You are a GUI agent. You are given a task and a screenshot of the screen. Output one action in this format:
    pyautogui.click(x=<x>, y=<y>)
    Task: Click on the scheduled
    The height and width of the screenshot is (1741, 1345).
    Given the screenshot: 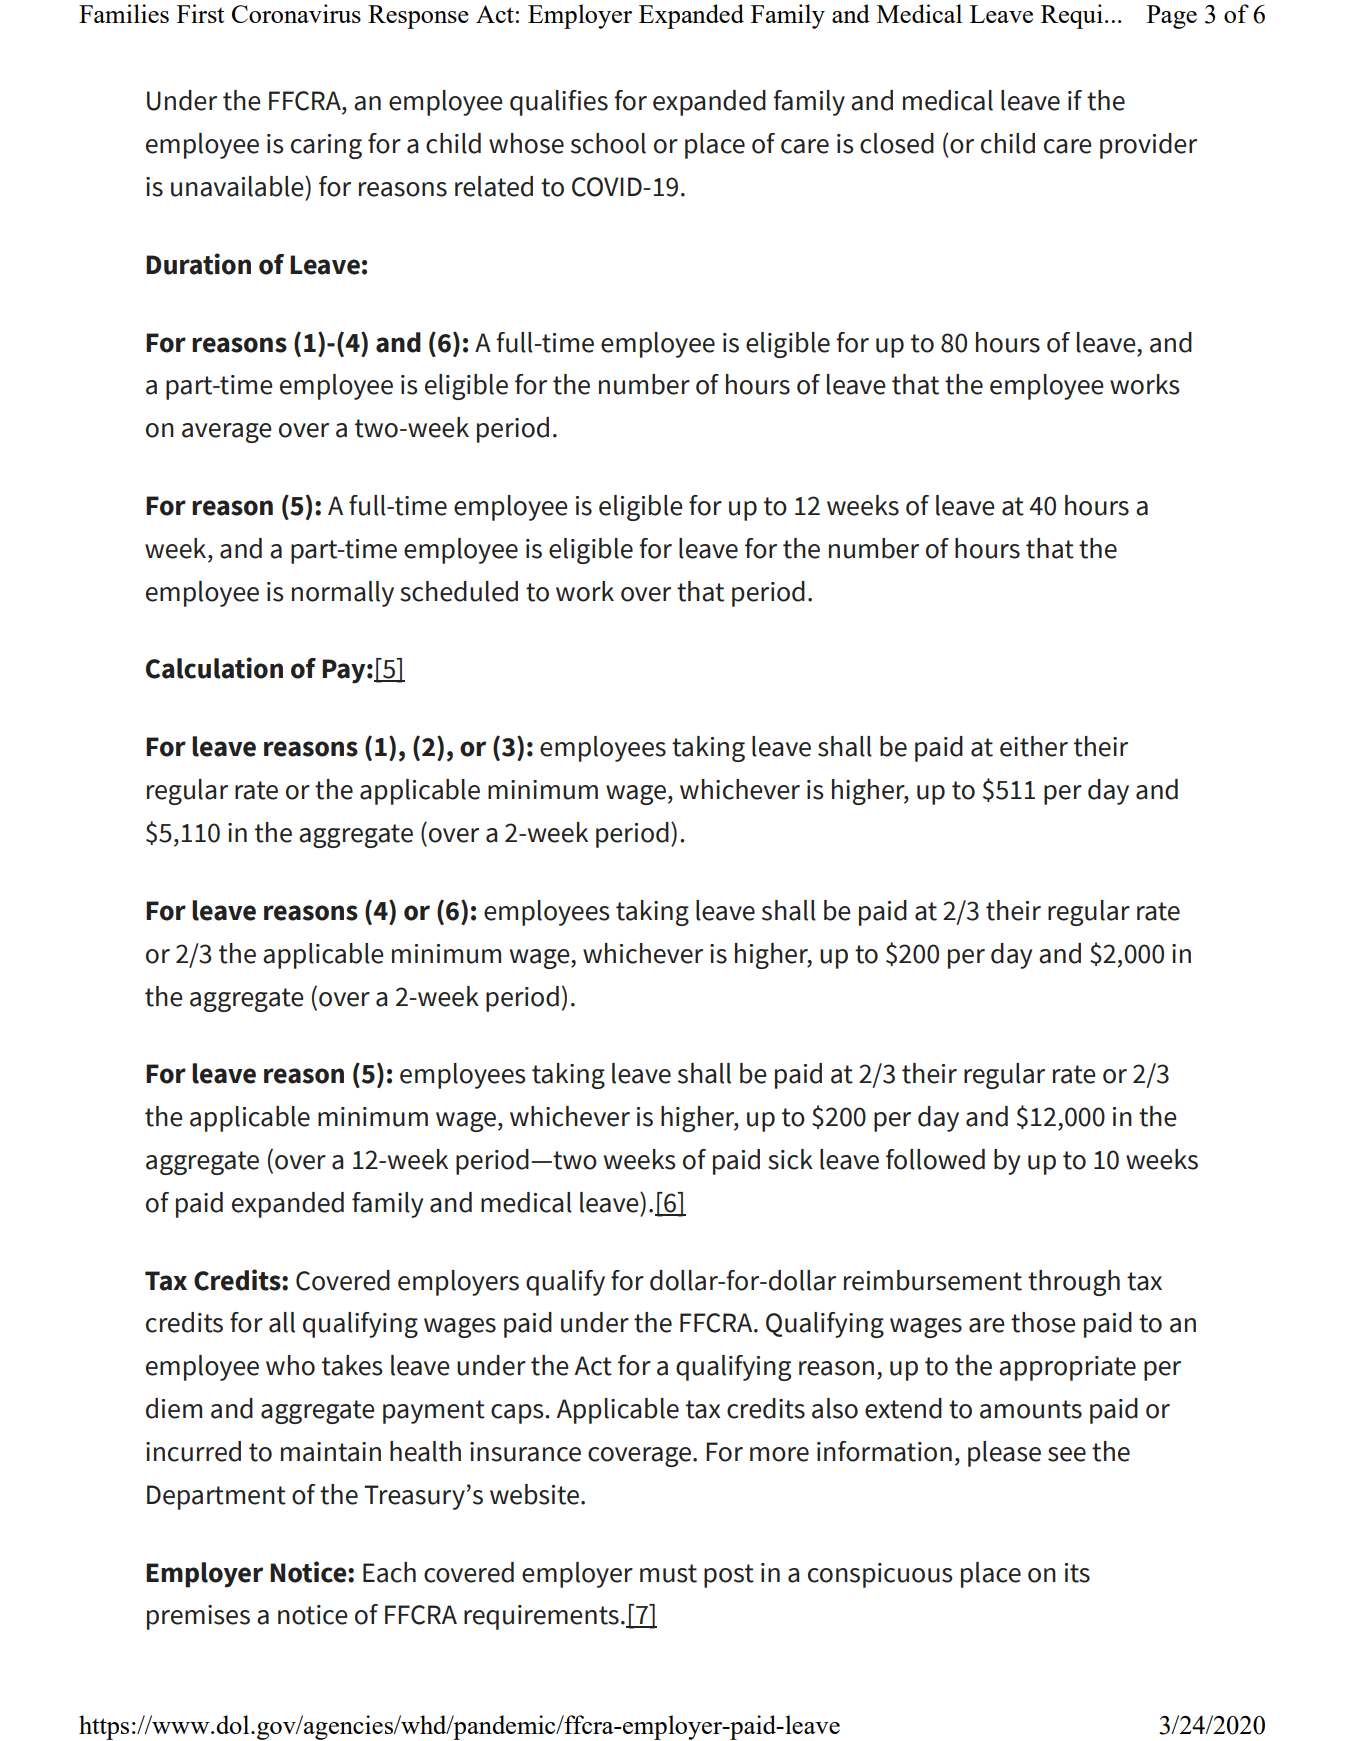 What is the action you would take?
    pyautogui.click(x=459, y=591)
